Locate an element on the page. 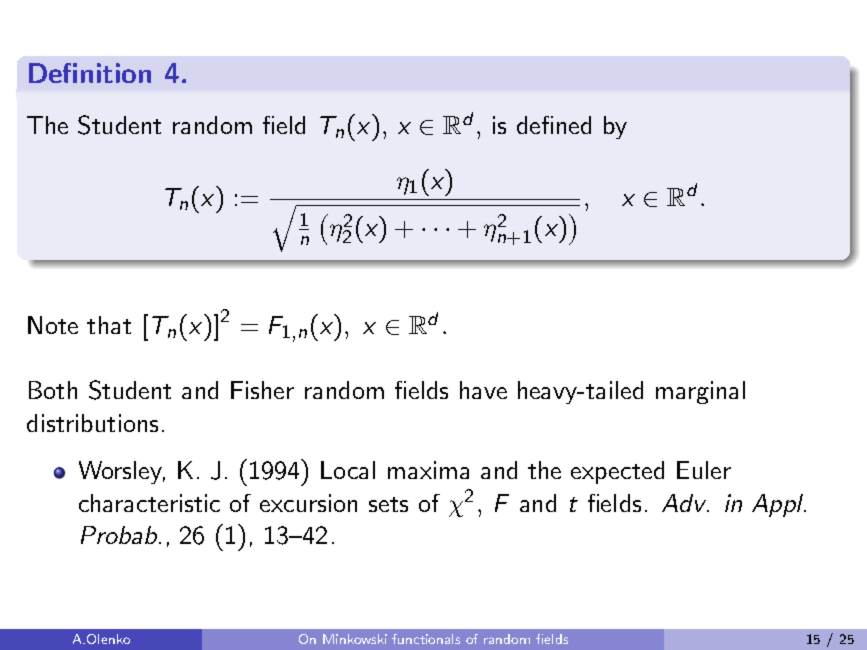 The image size is (867, 650). marginal is located at coordinates (700, 392).
